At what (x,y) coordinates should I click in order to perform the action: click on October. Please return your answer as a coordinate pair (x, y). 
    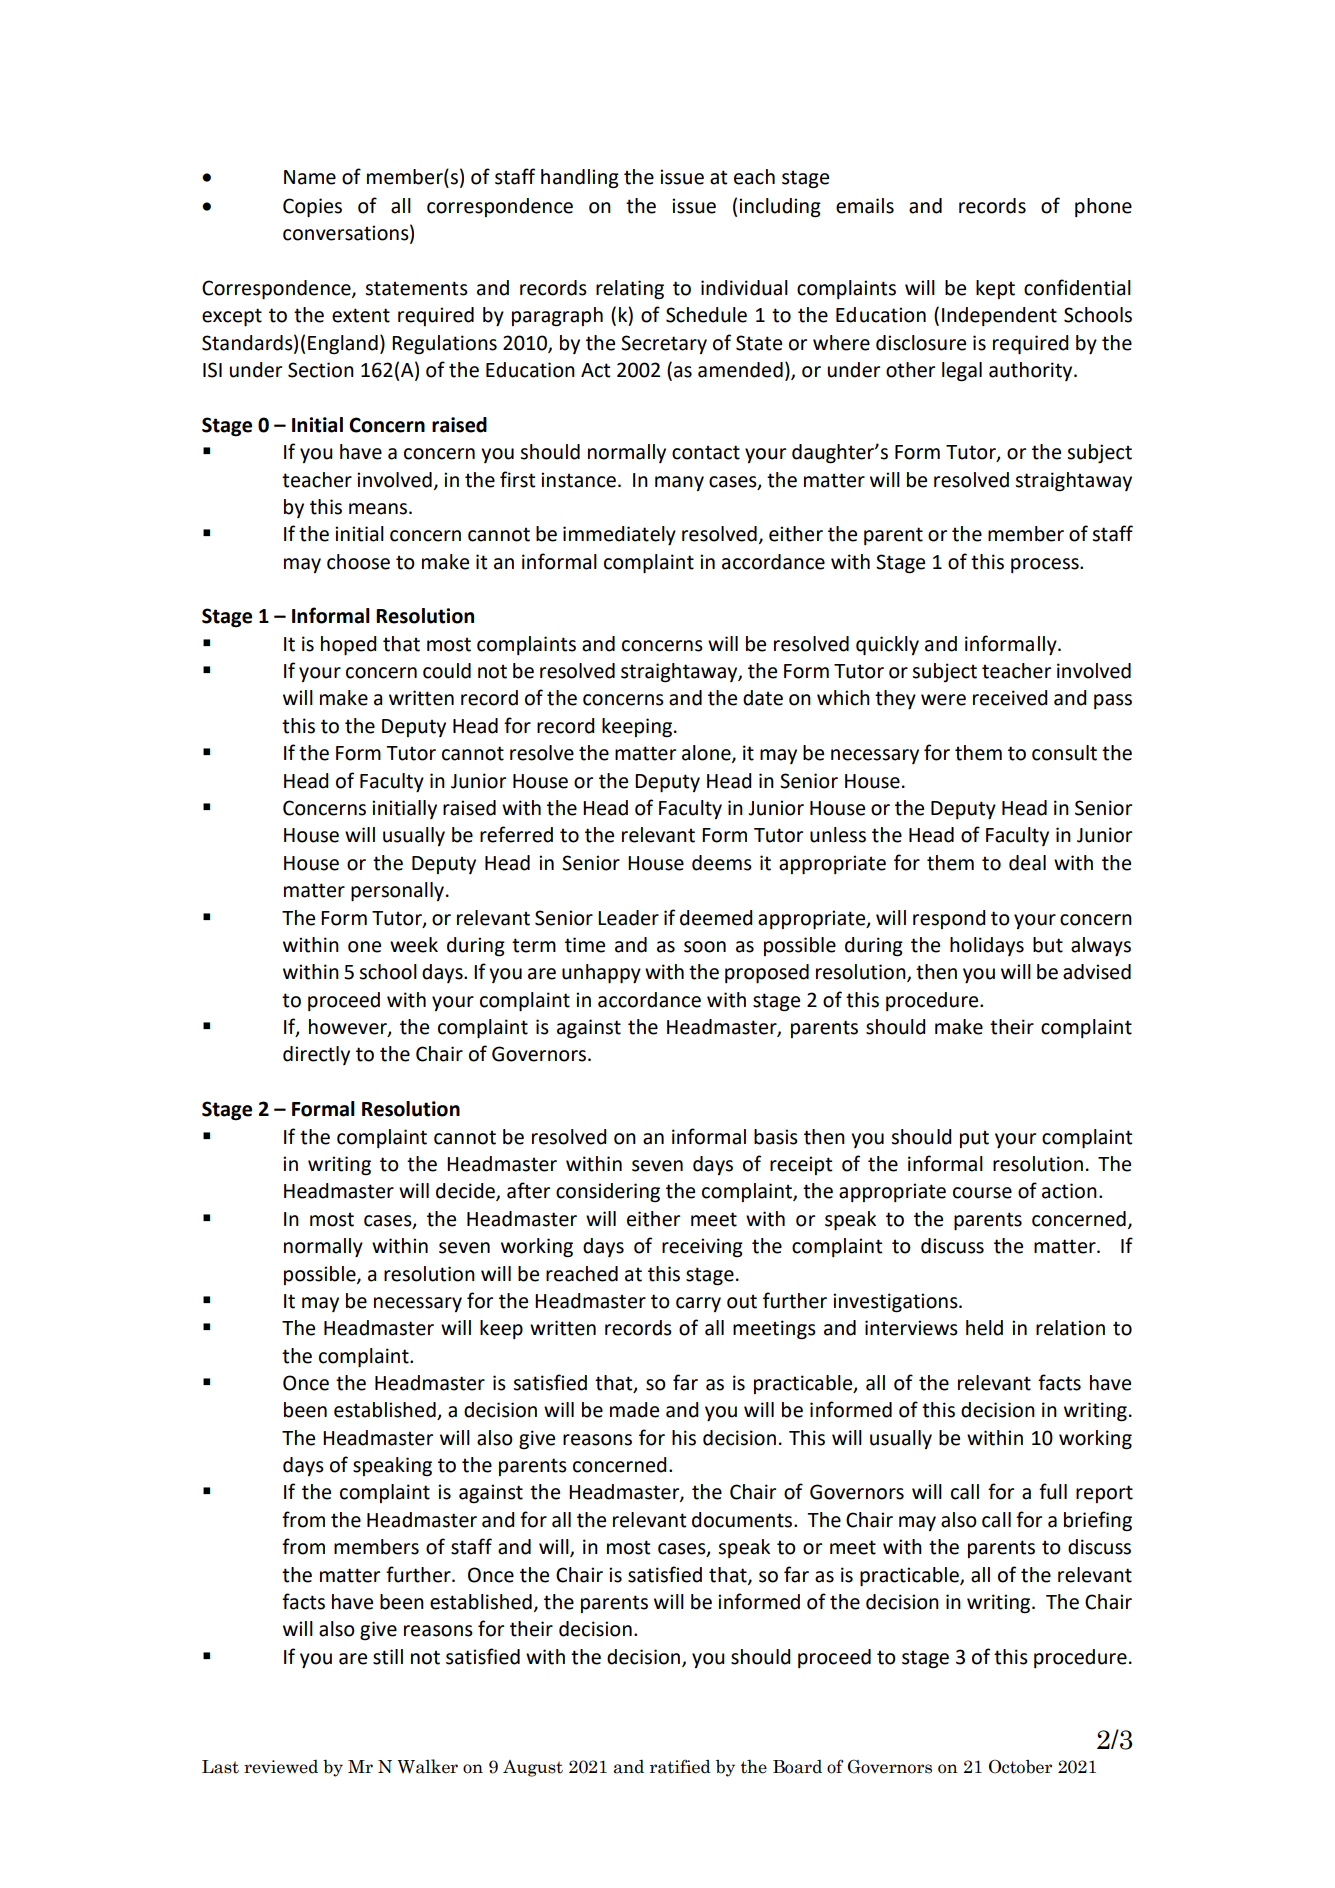
    Looking at the image, I should click on (1020, 1767).
